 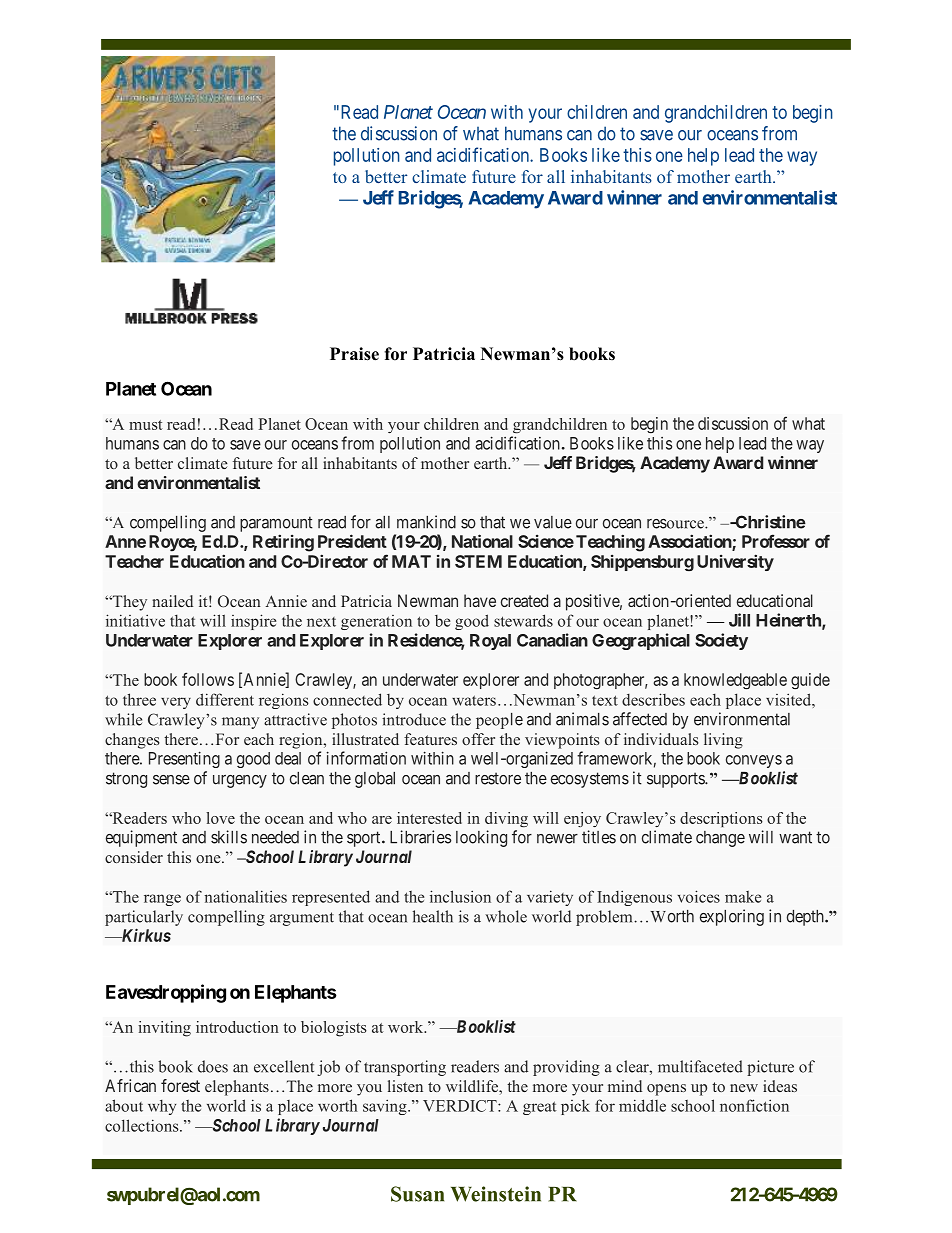 What do you see at coordinates (172, 601) in the document?
I see `nailed` at bounding box center [172, 601].
